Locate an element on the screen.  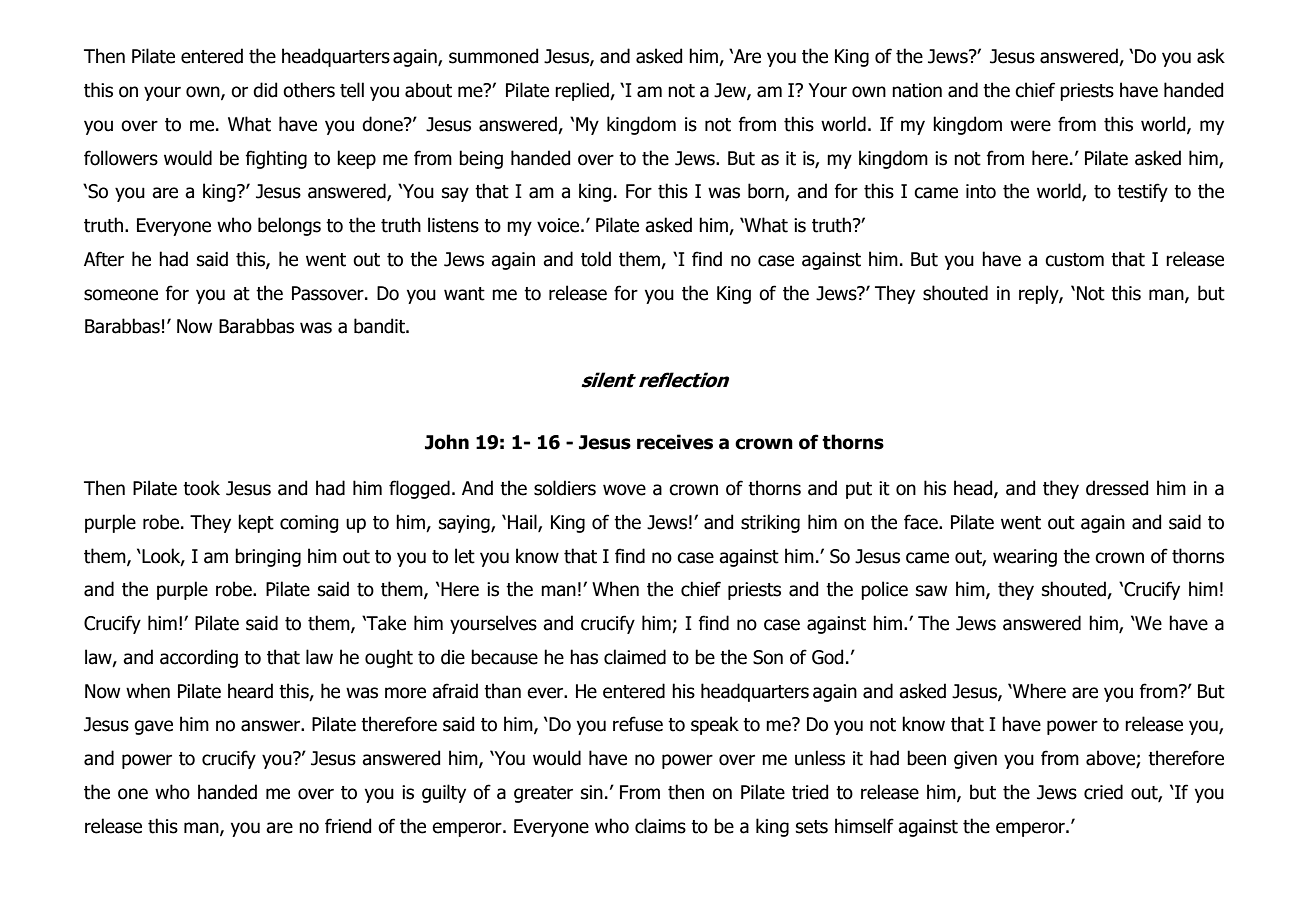
sin is located at coordinates (592, 792).
